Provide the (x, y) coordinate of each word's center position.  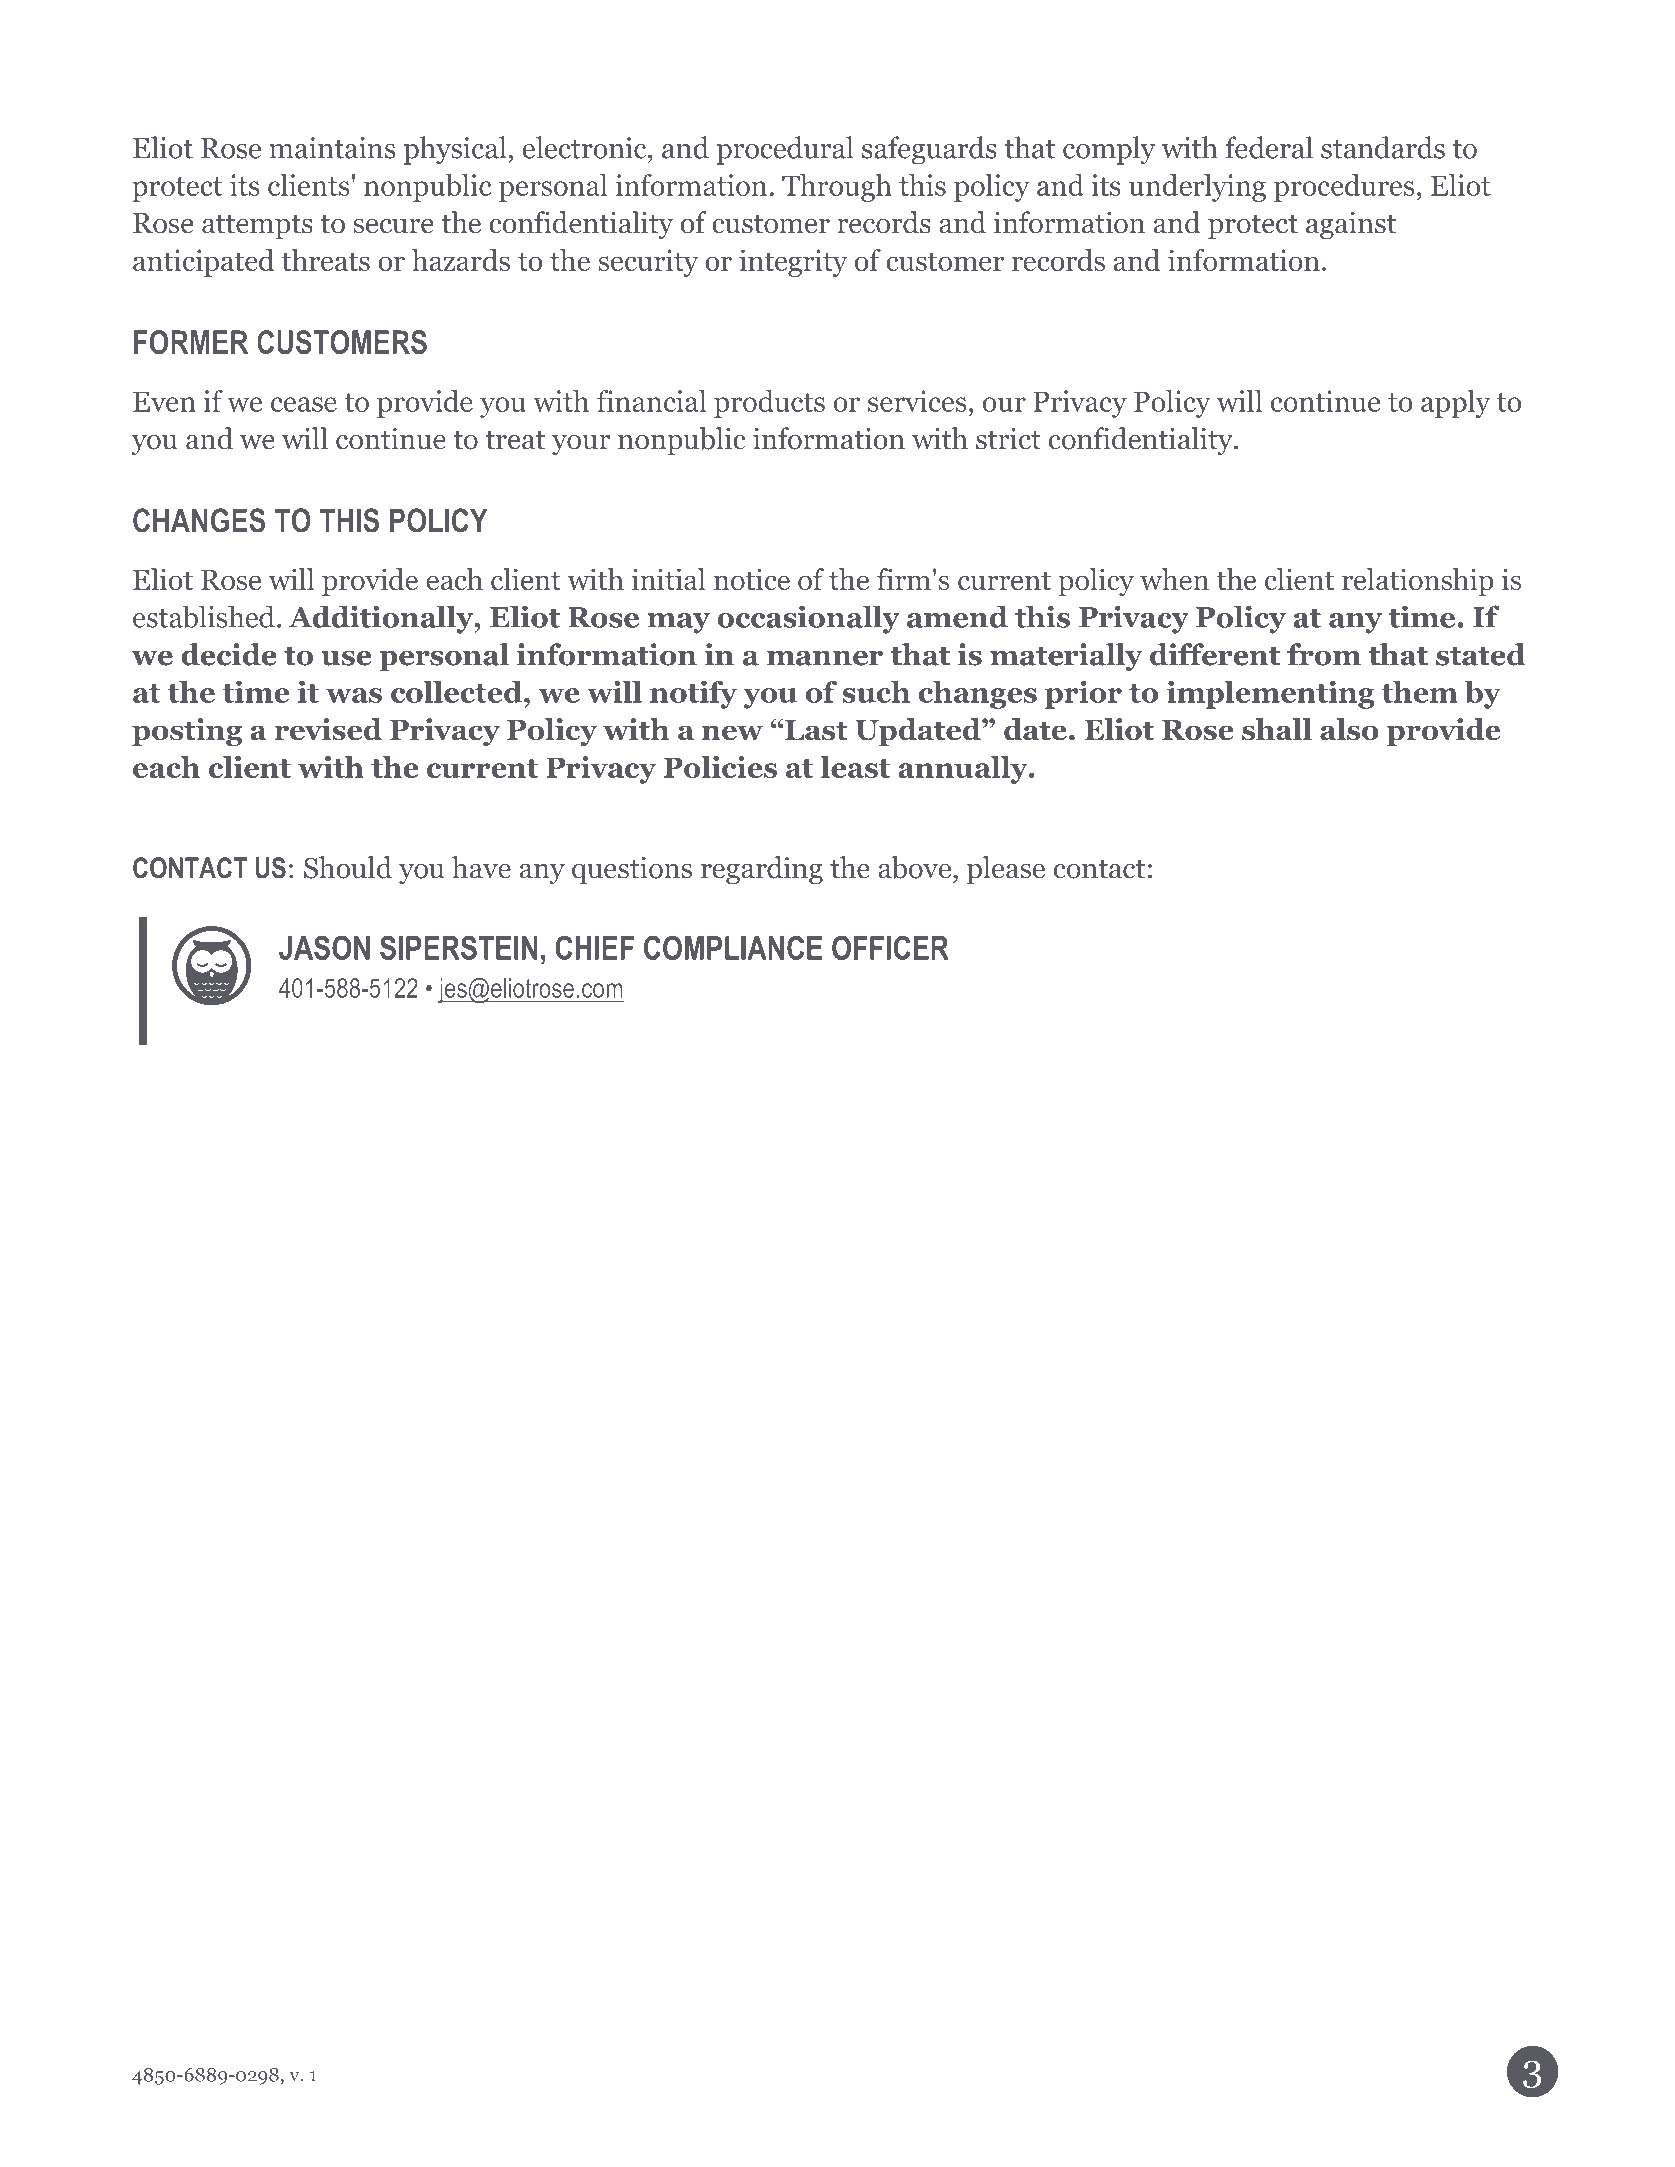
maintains (332, 148)
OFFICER (890, 947)
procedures (1344, 188)
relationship (1418, 582)
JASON (324, 947)
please (1006, 870)
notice (752, 579)
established (204, 616)
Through (837, 188)
